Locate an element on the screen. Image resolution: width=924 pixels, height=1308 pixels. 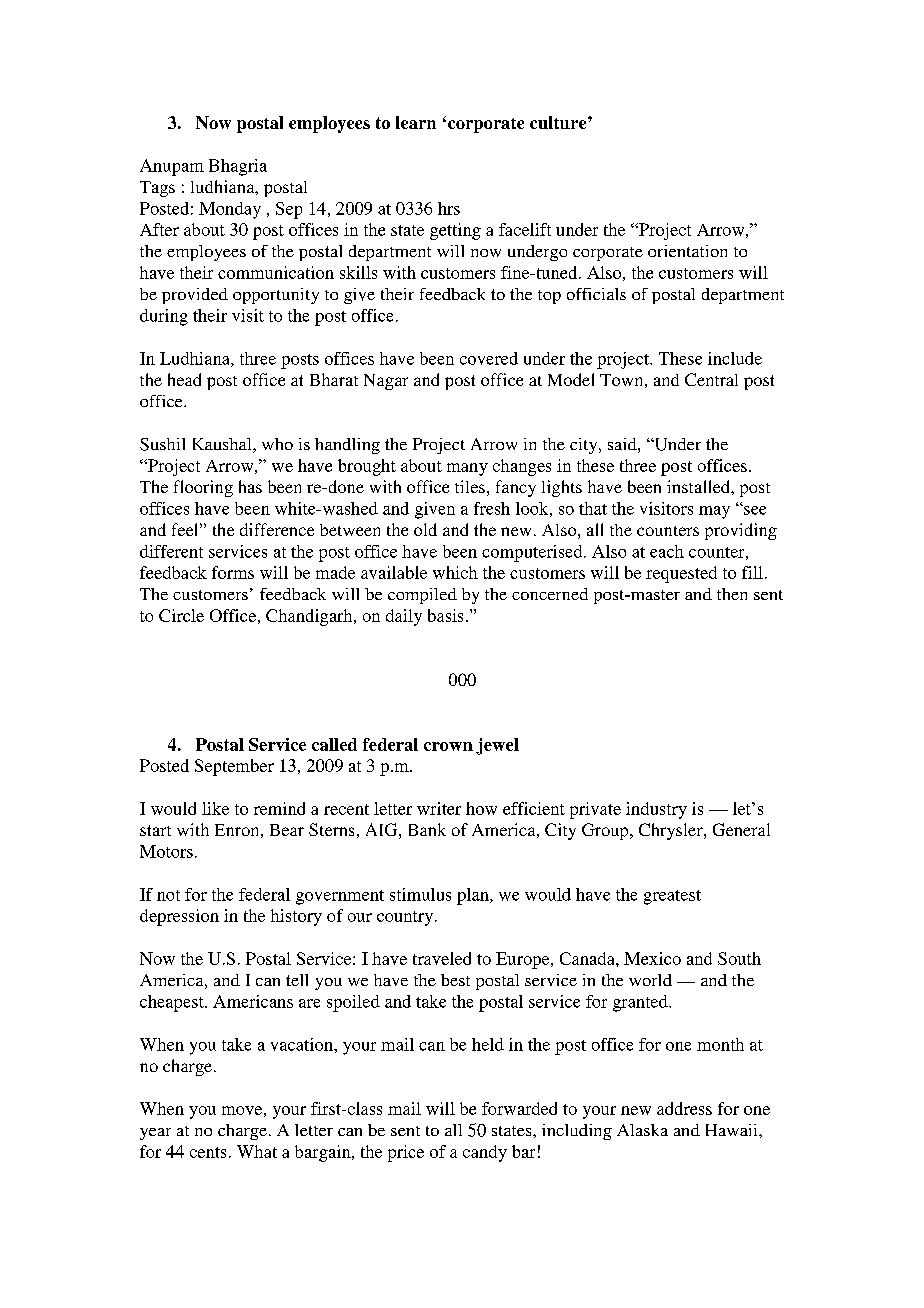
covered is located at coordinates (489, 358).
